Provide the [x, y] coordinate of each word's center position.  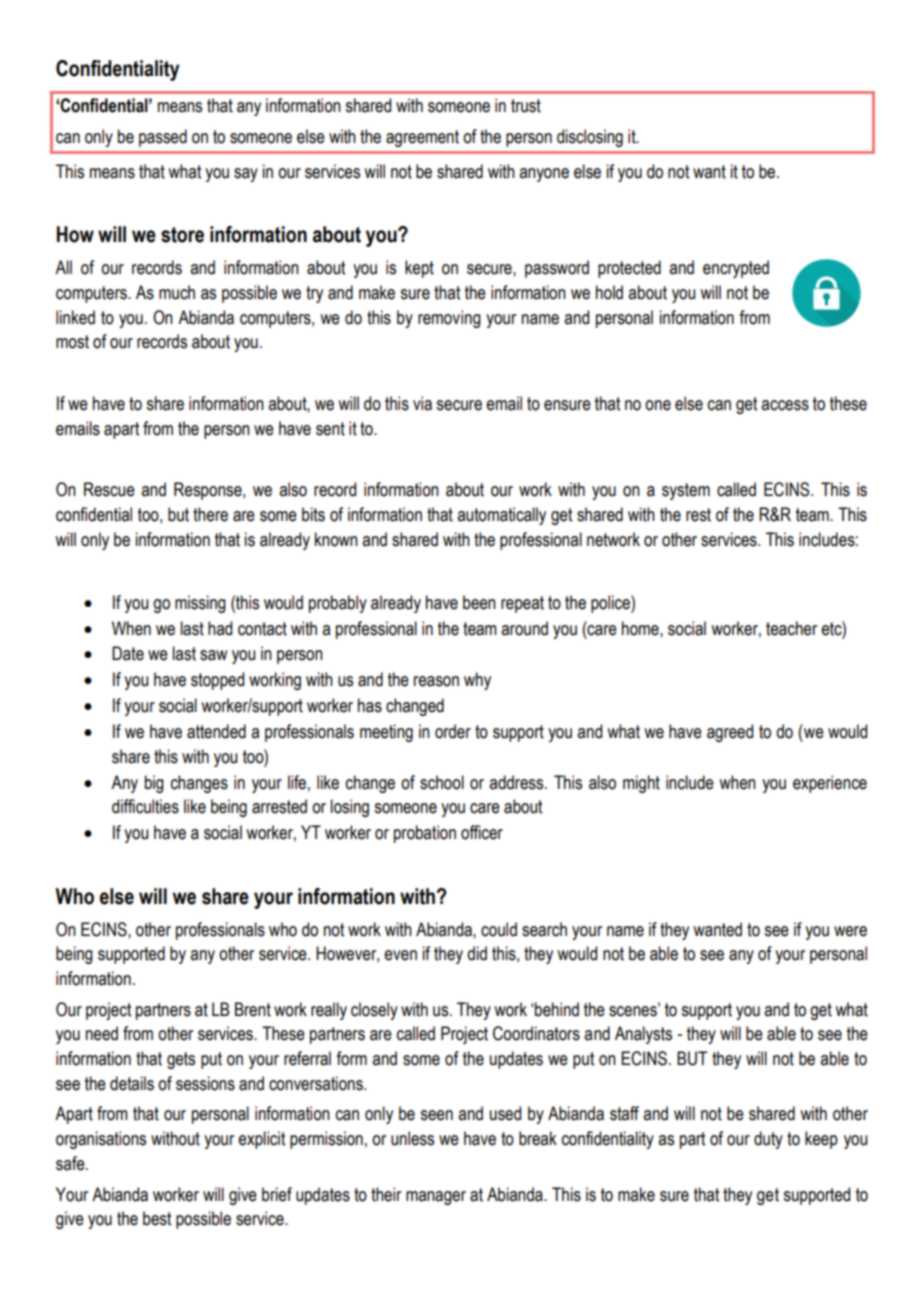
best [157, 1218]
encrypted [736, 269]
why [477, 681]
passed [163, 138]
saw [213, 655]
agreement [422, 138]
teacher [791, 628]
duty [768, 1140]
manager [436, 1198]
